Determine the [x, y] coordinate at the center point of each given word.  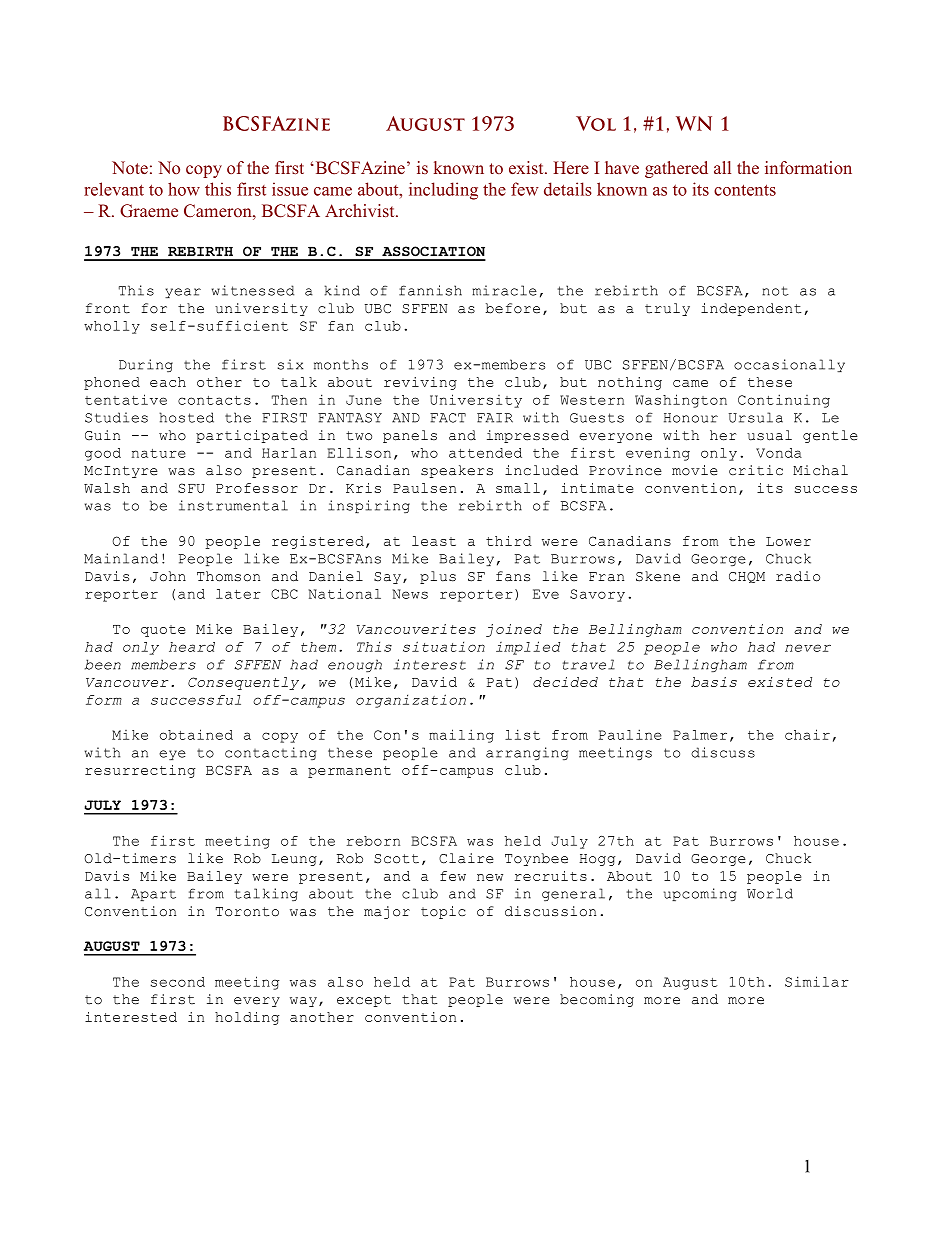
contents [745, 190]
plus [438, 577]
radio [798, 576]
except [364, 1001]
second [178, 982]
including [443, 191]
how [184, 189]
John [168, 576]
